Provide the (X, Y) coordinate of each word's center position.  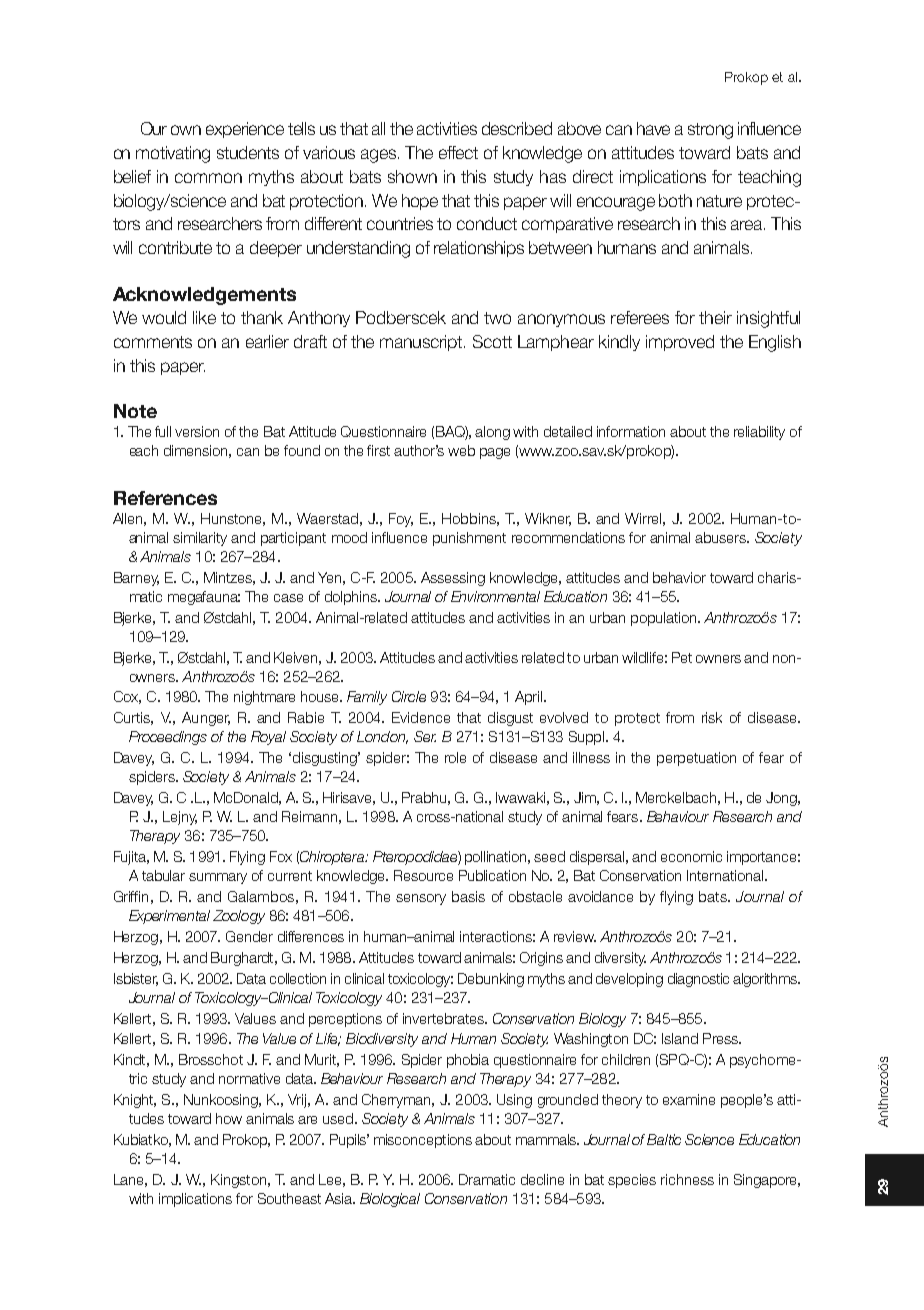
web (461, 450)
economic (691, 856)
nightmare (264, 698)
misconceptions (423, 1141)
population (665, 619)
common (208, 178)
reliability (759, 433)
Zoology (239, 917)
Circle (409, 696)
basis (468, 896)
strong (710, 131)
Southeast (289, 1198)
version (197, 431)
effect (458, 152)
